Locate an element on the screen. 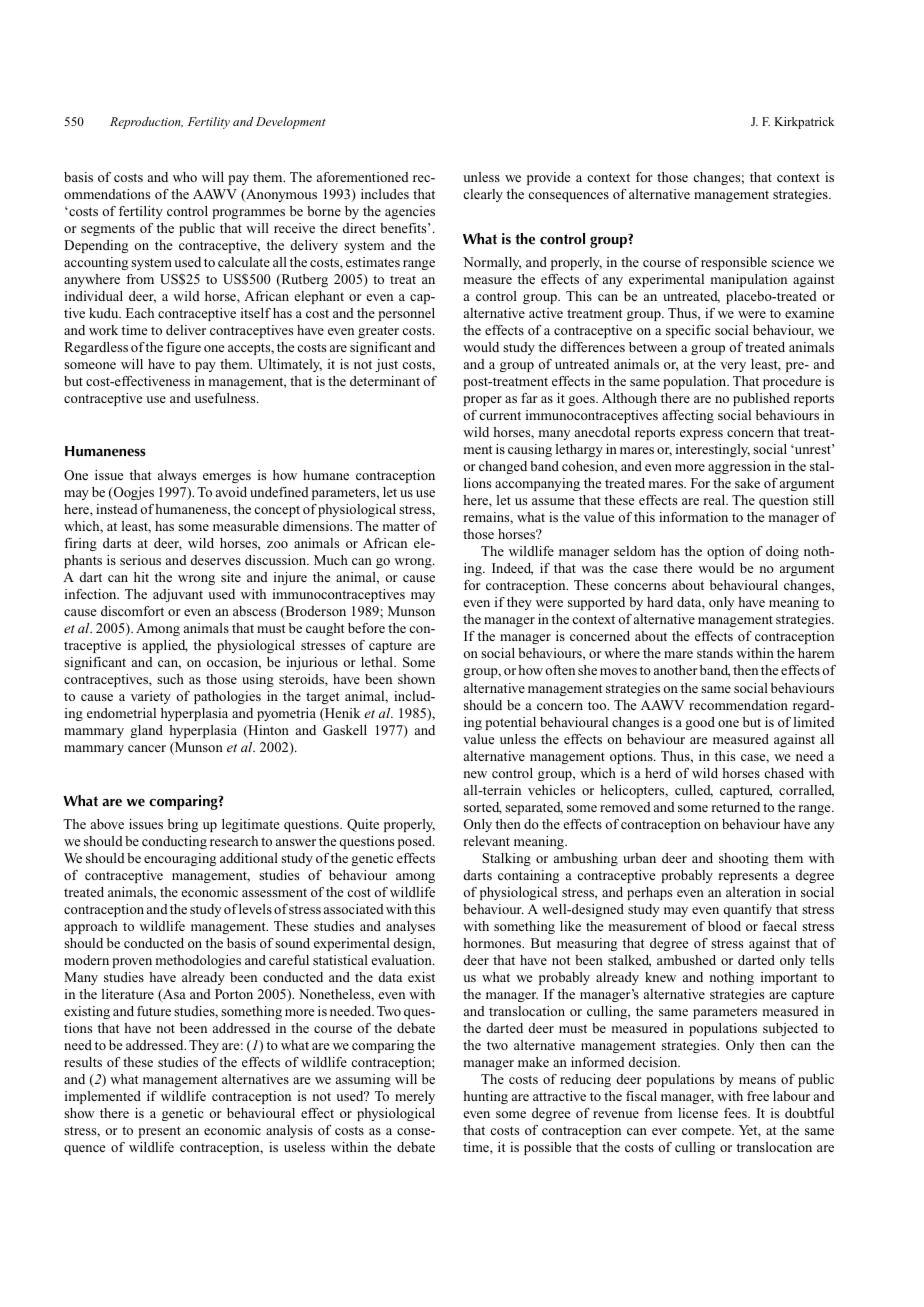 The height and width of the screenshot is (1307, 924). bring is located at coordinates (183, 825).
